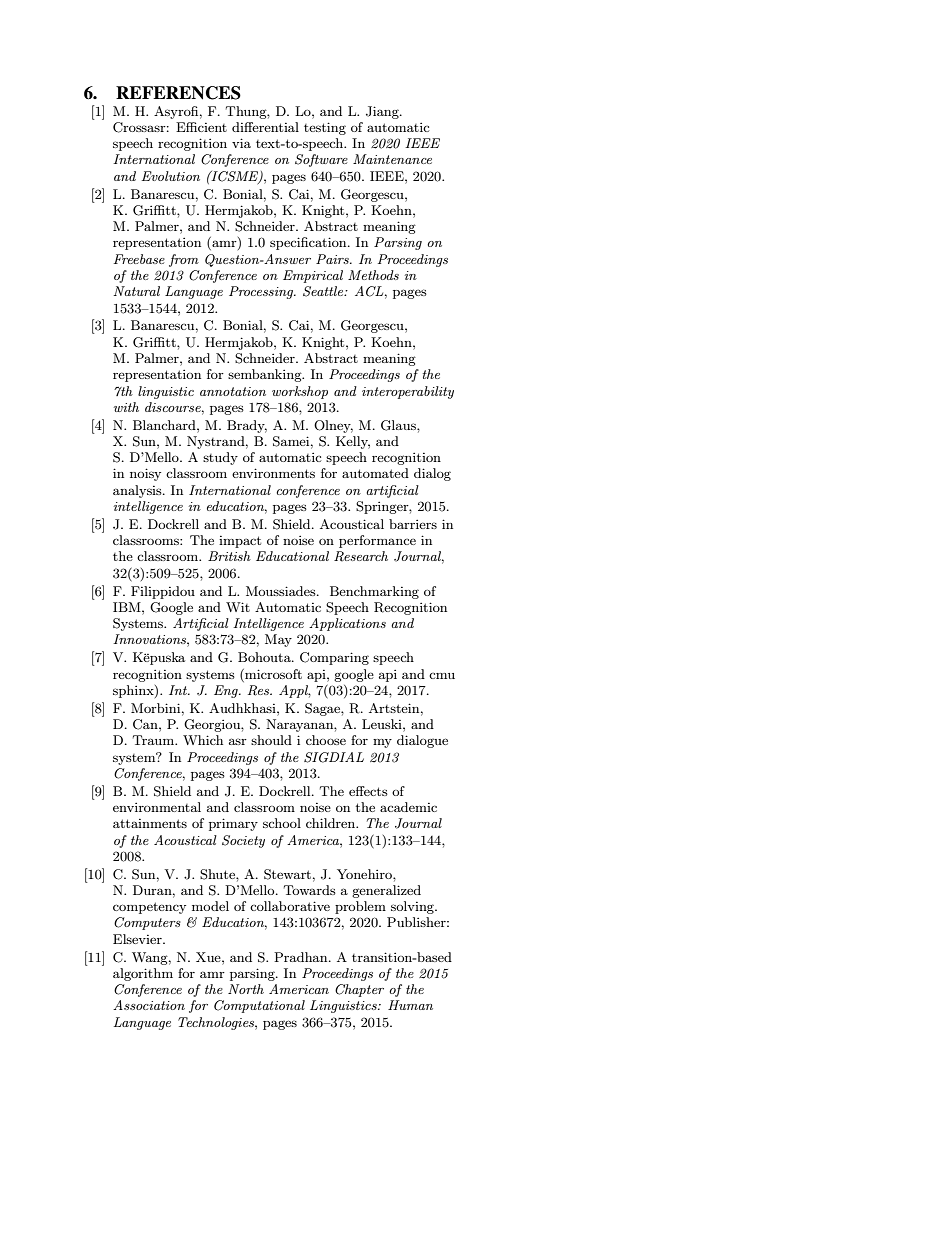  Describe the element at coordinates (165, 425) in the document. I see `Blanchard` at that location.
